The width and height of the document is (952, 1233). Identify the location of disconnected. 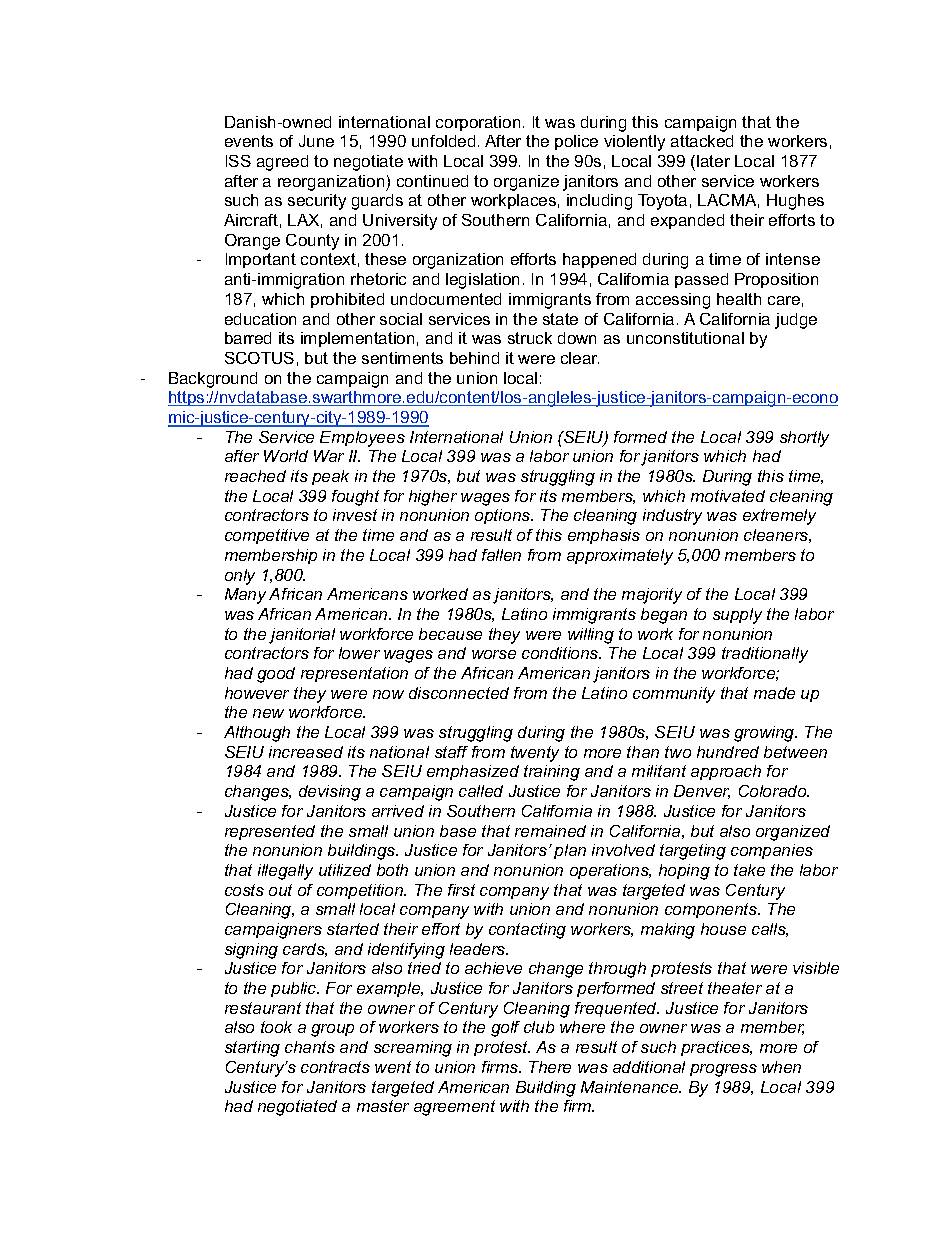
(459, 693).
